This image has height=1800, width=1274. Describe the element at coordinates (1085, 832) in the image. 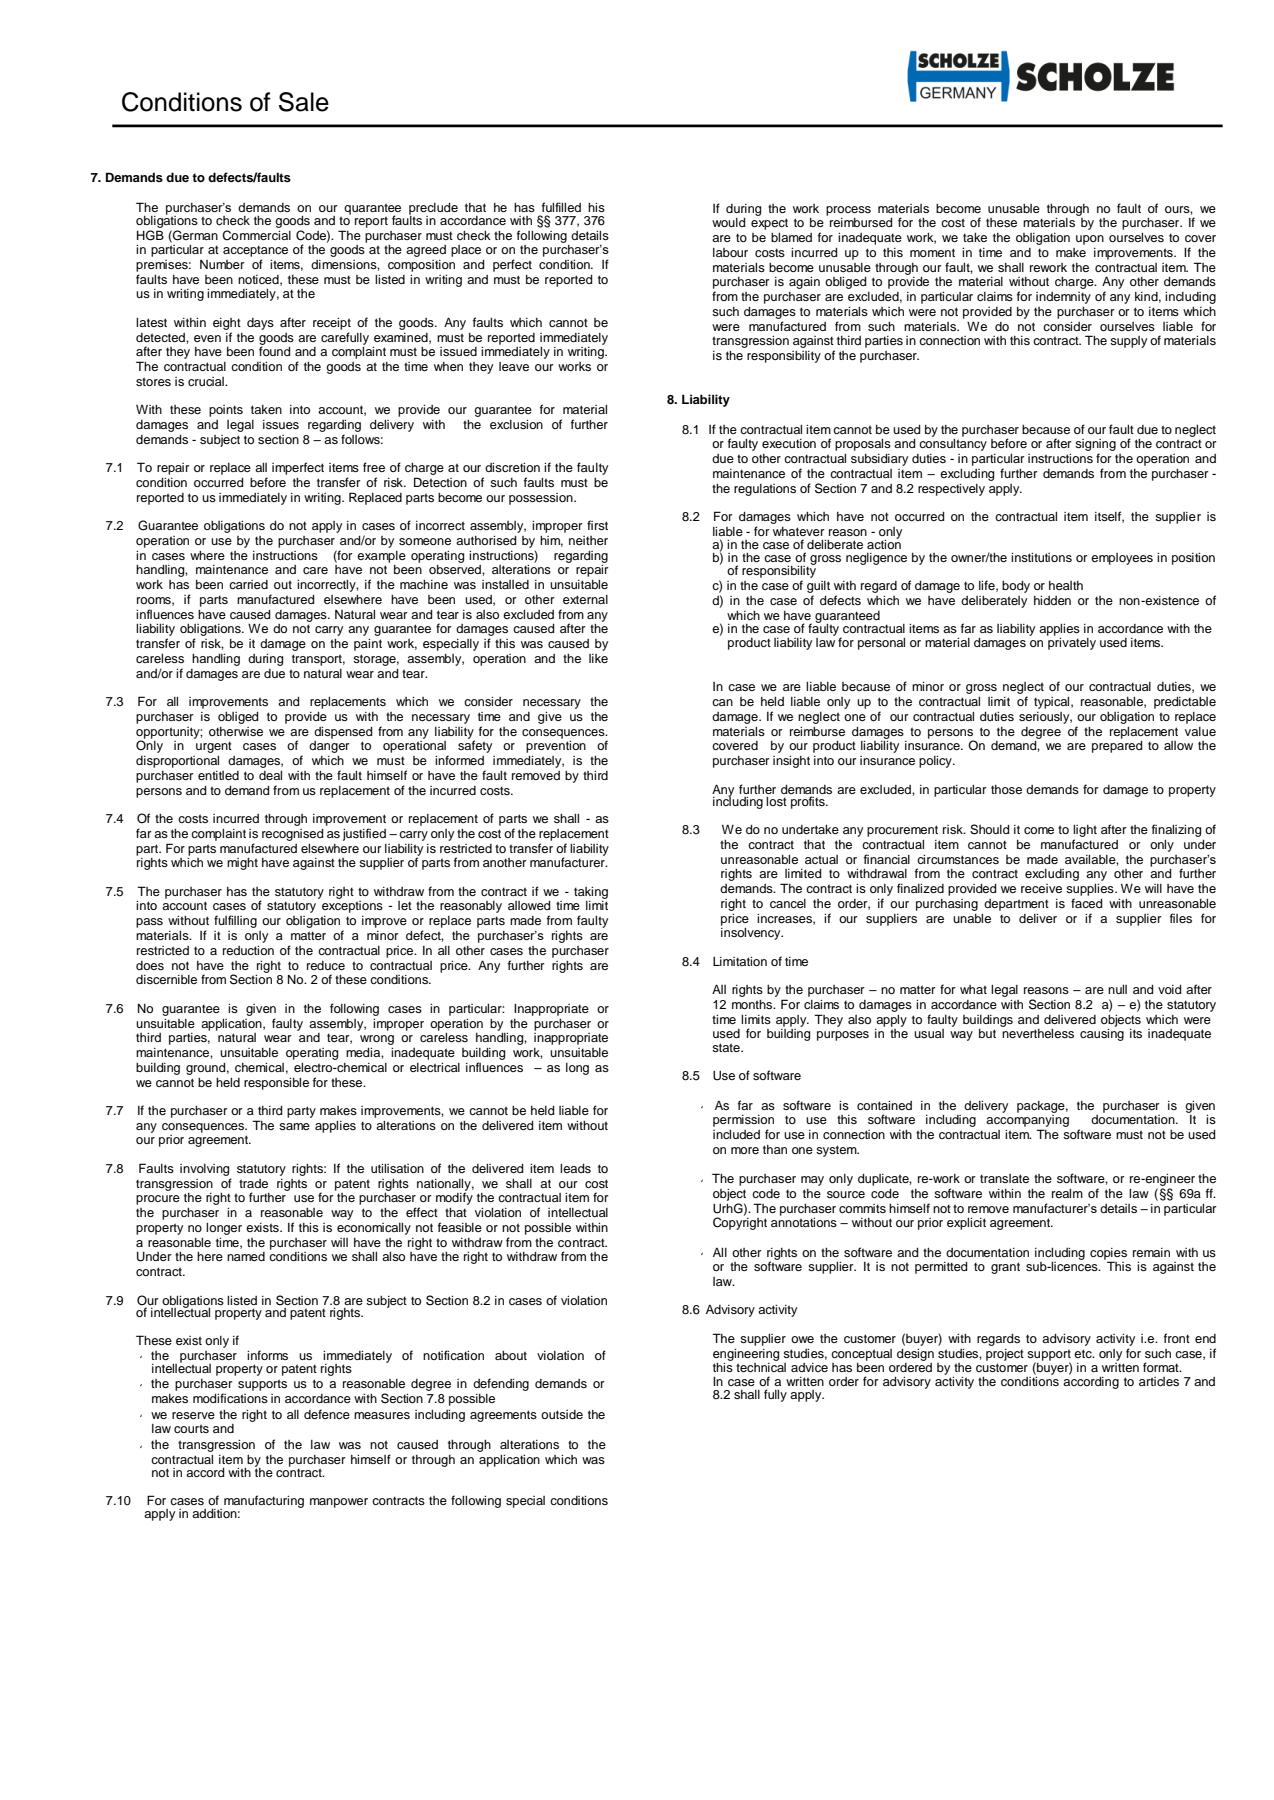

I see `light` at that location.
